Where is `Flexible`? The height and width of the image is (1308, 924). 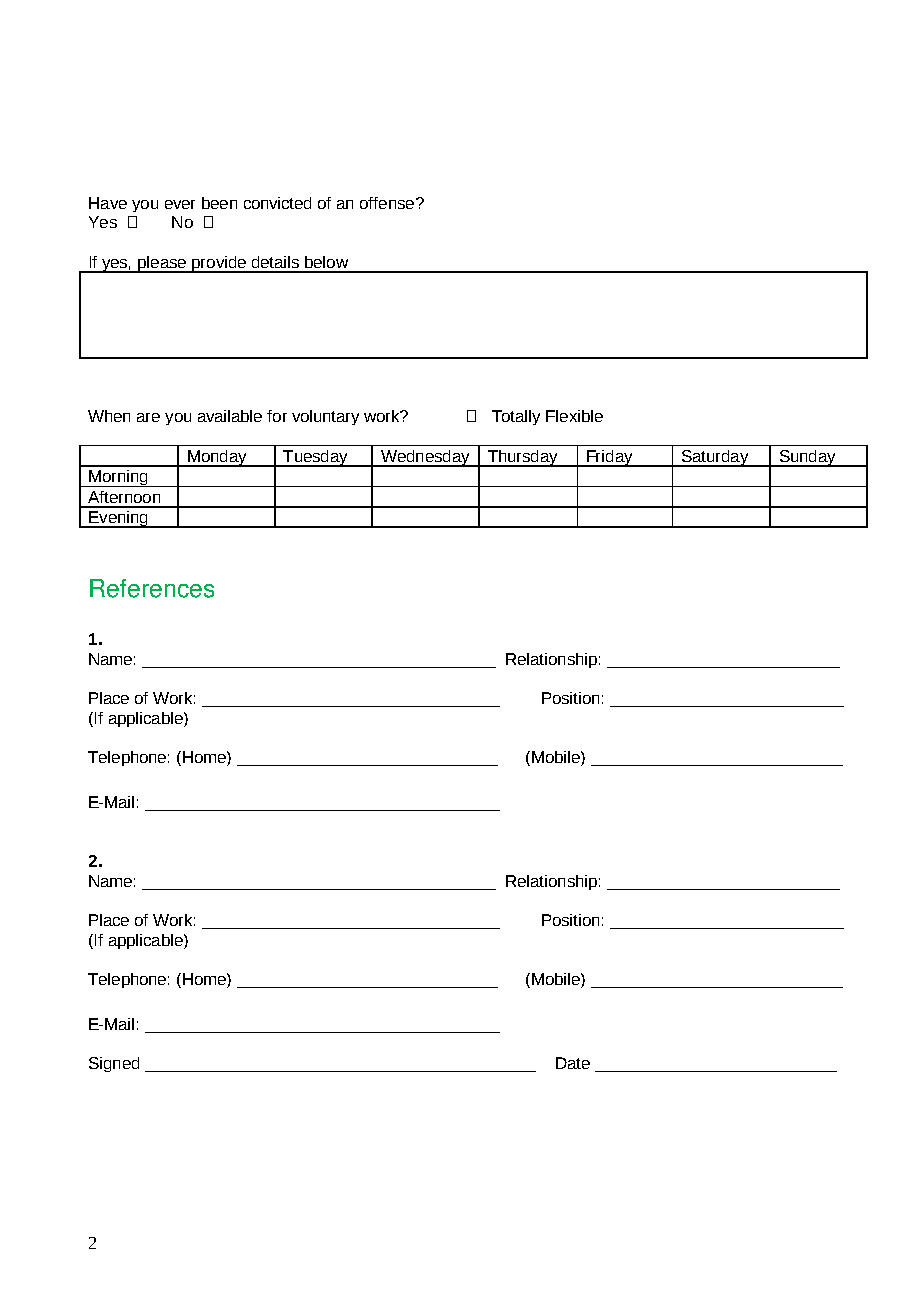 Flexible is located at coordinates (574, 416).
